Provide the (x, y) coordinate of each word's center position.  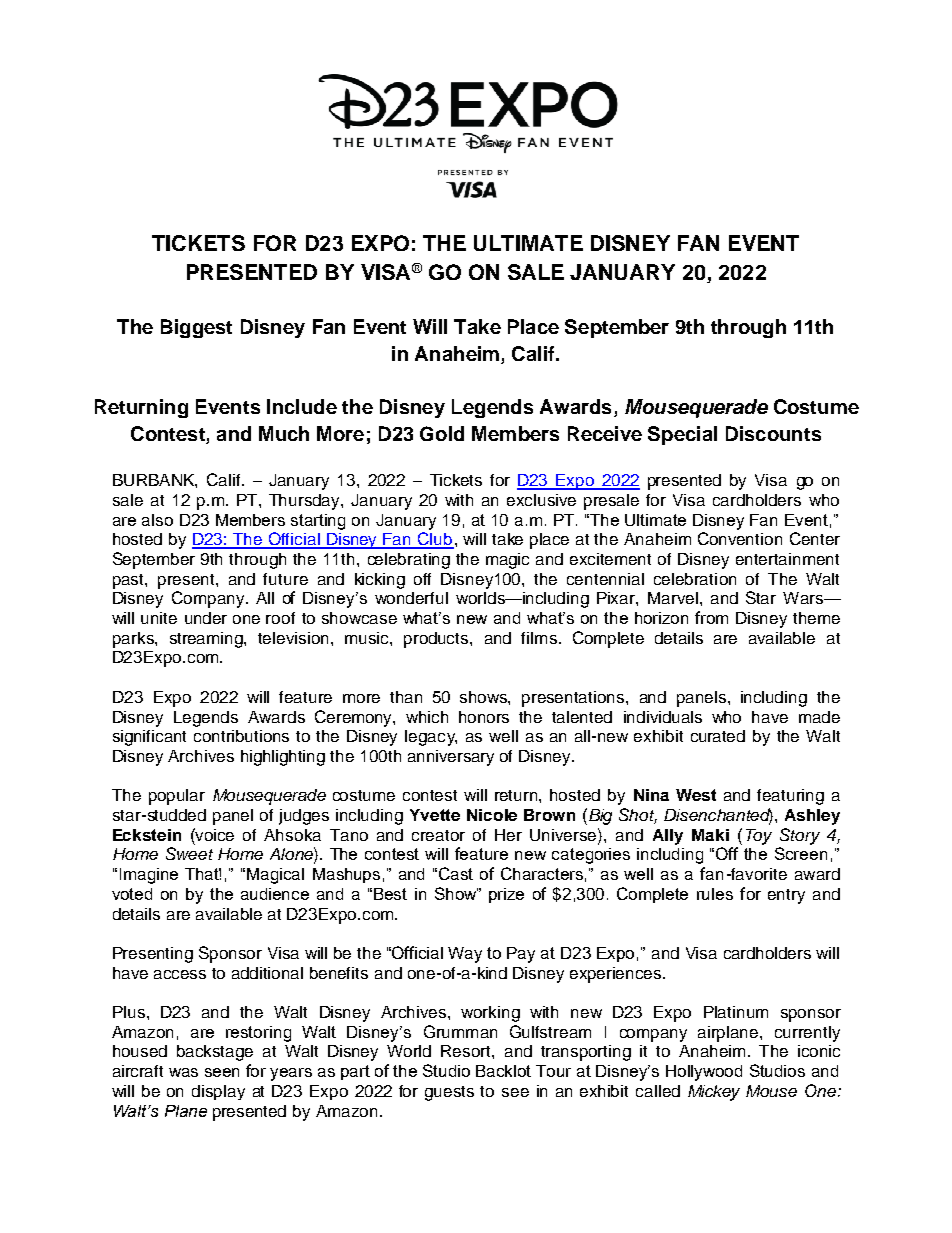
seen (222, 1072)
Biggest (196, 328)
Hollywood (704, 1073)
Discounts (773, 433)
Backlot (503, 1071)
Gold (442, 433)
